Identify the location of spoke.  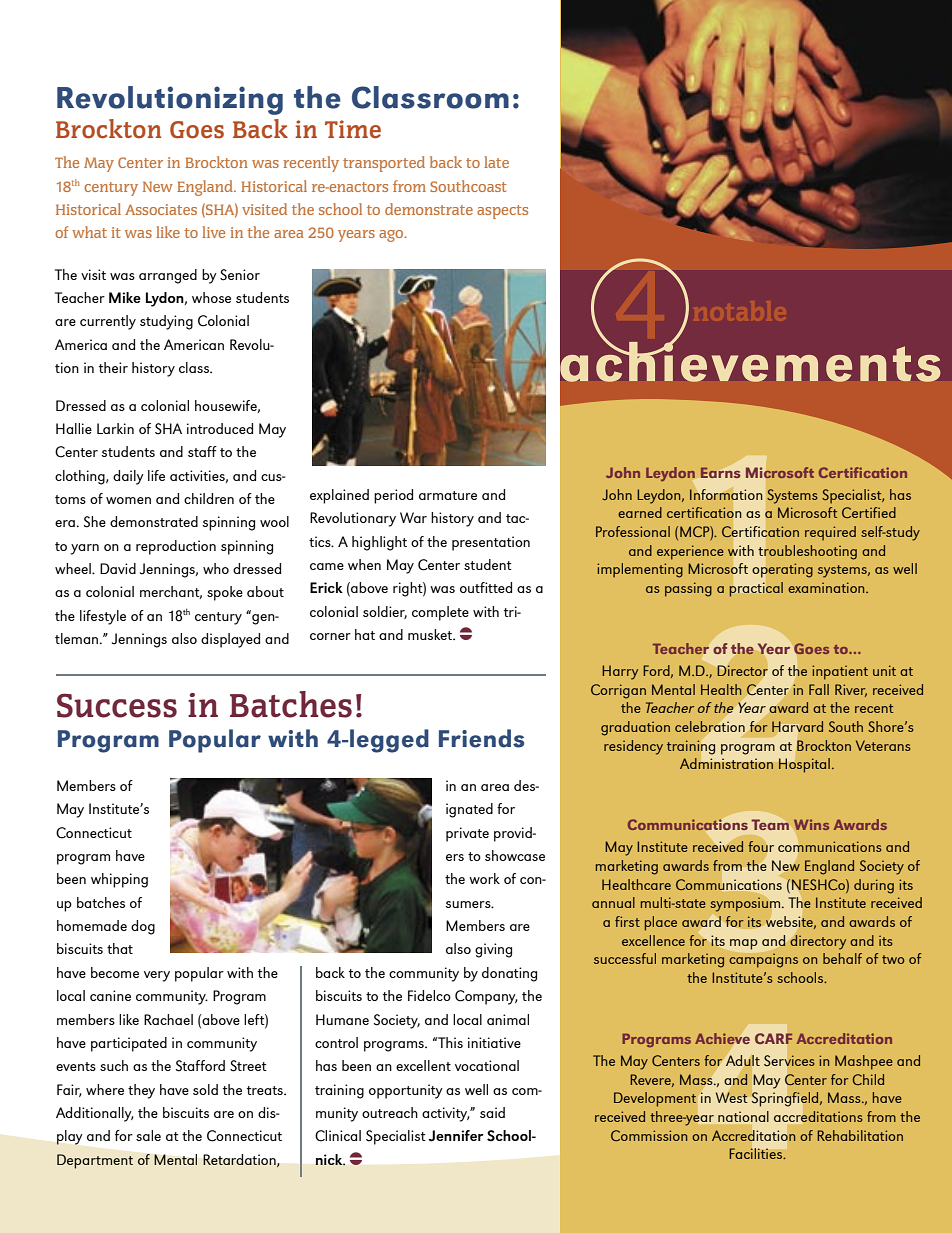
(225, 593).
